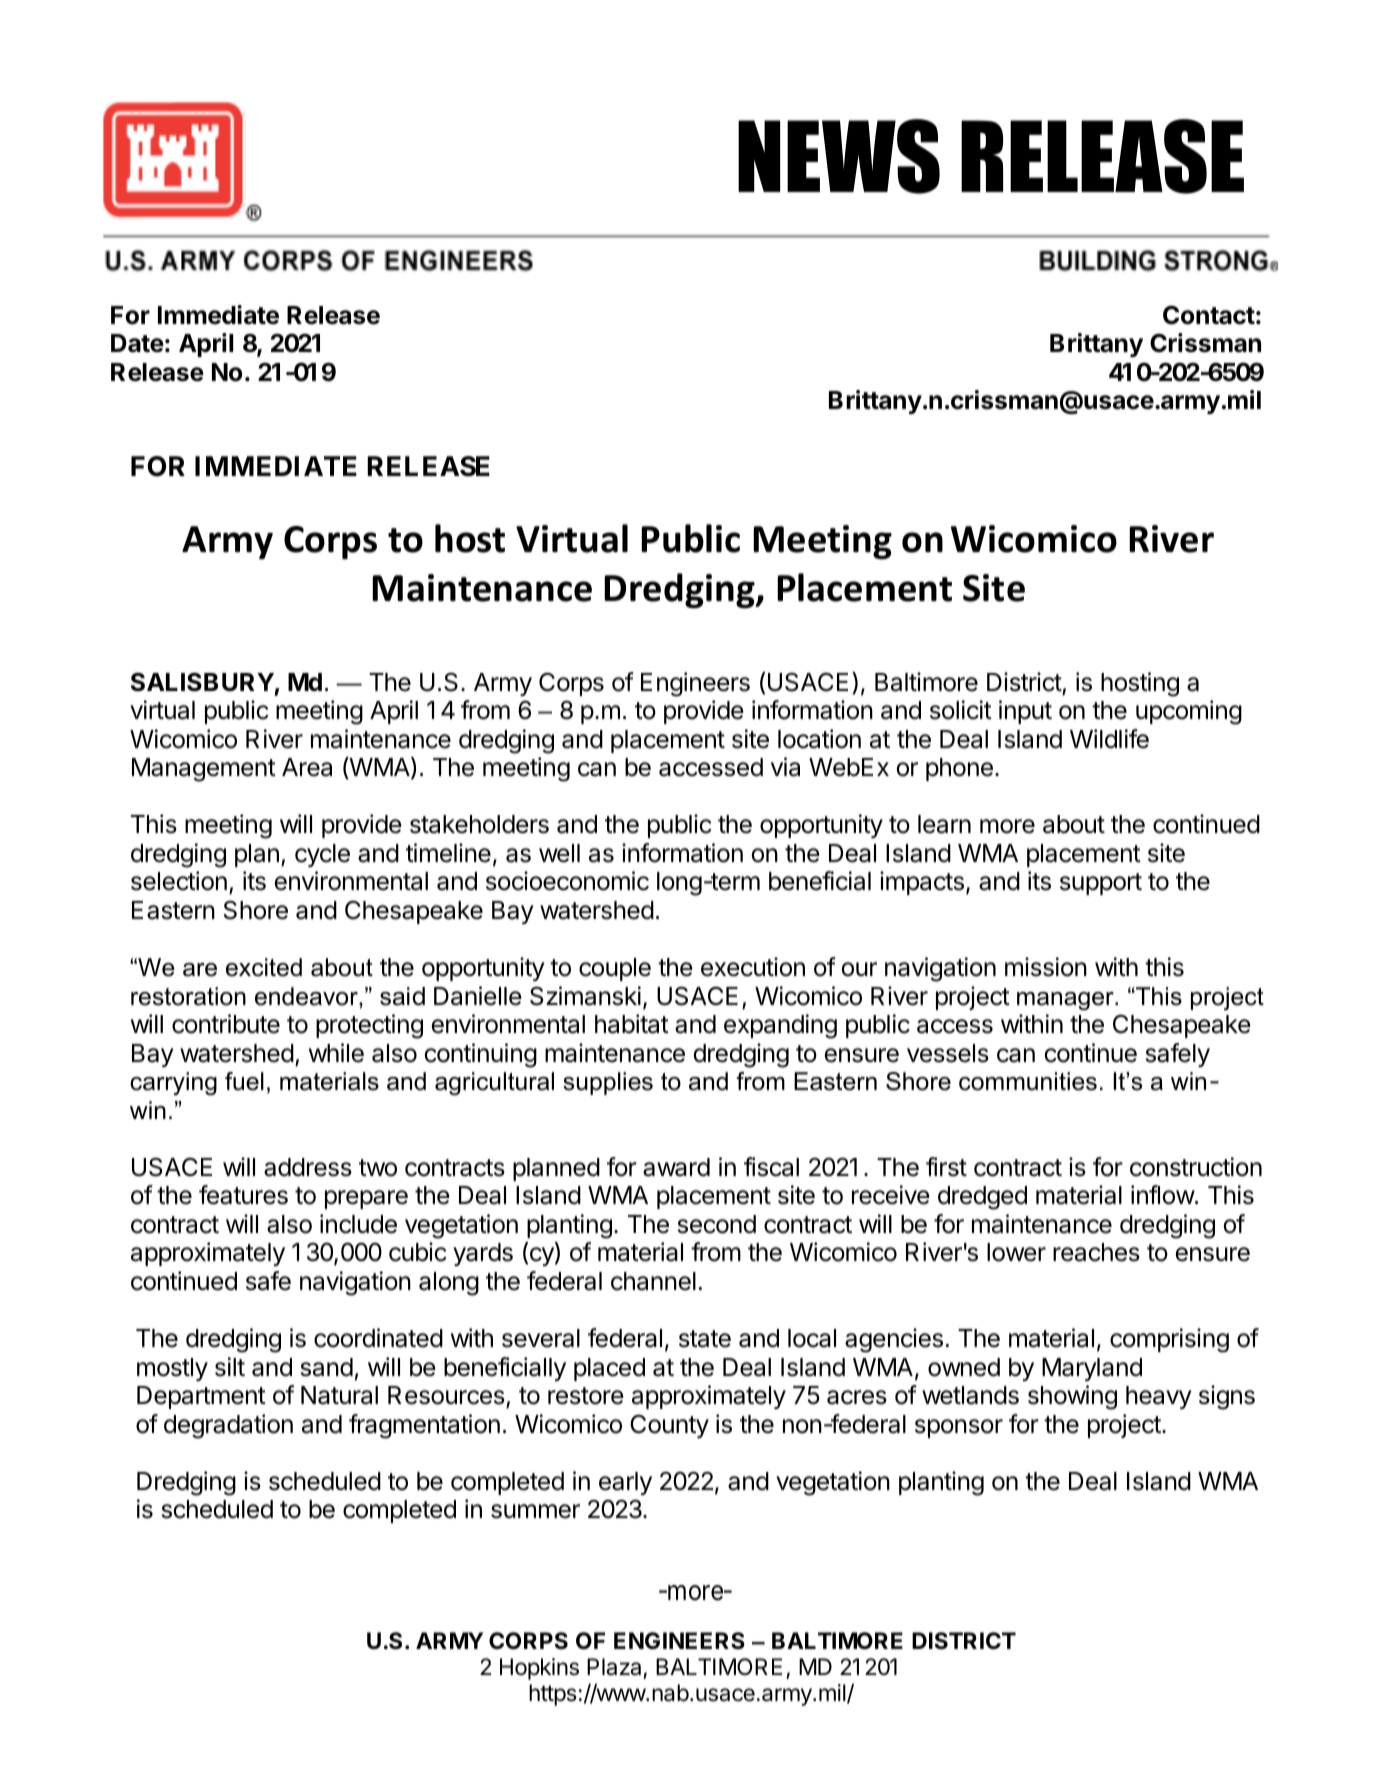  What do you see at coordinates (539, 1669) in the image?
I see `Hopkins` at bounding box center [539, 1669].
